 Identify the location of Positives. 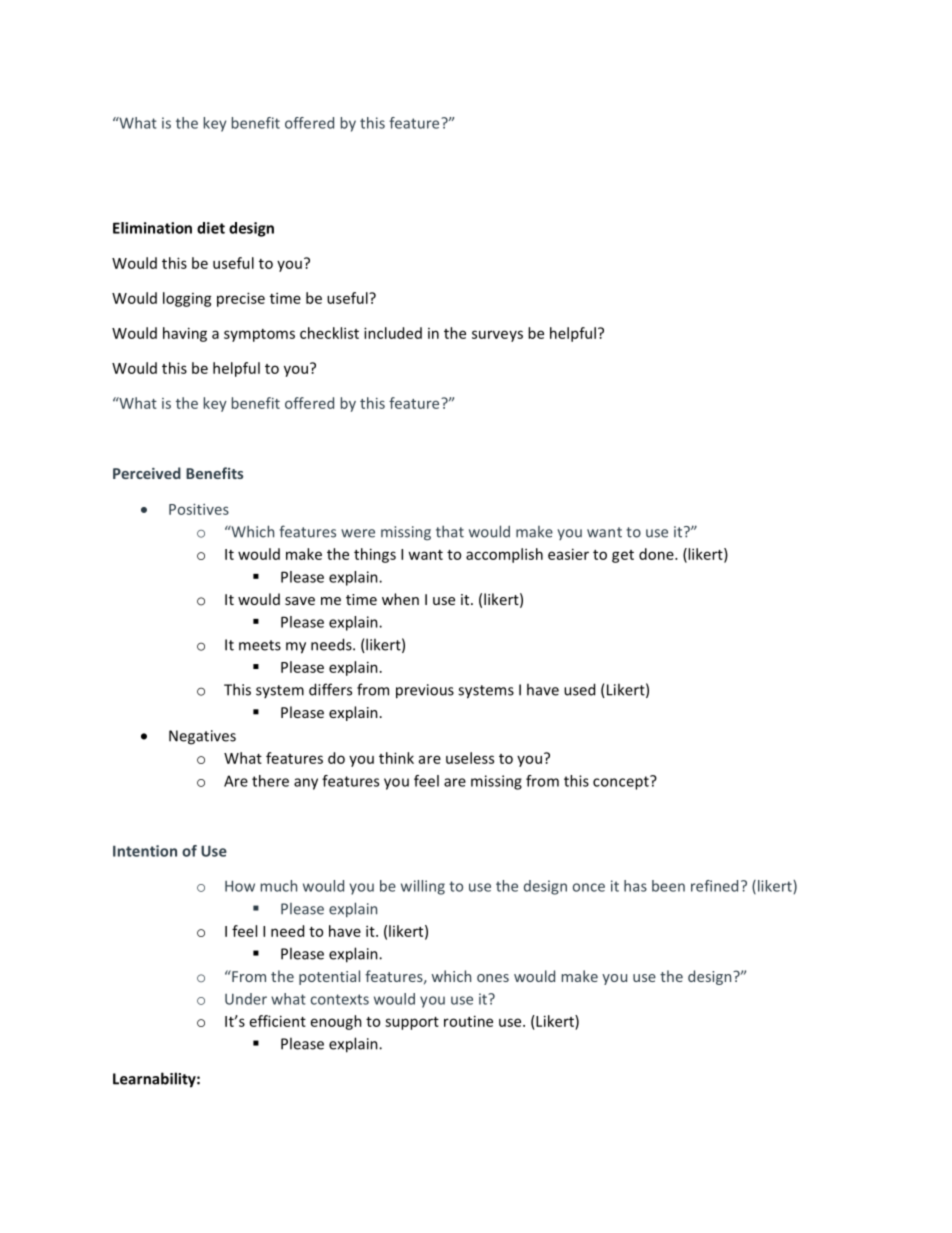
(199, 509).
